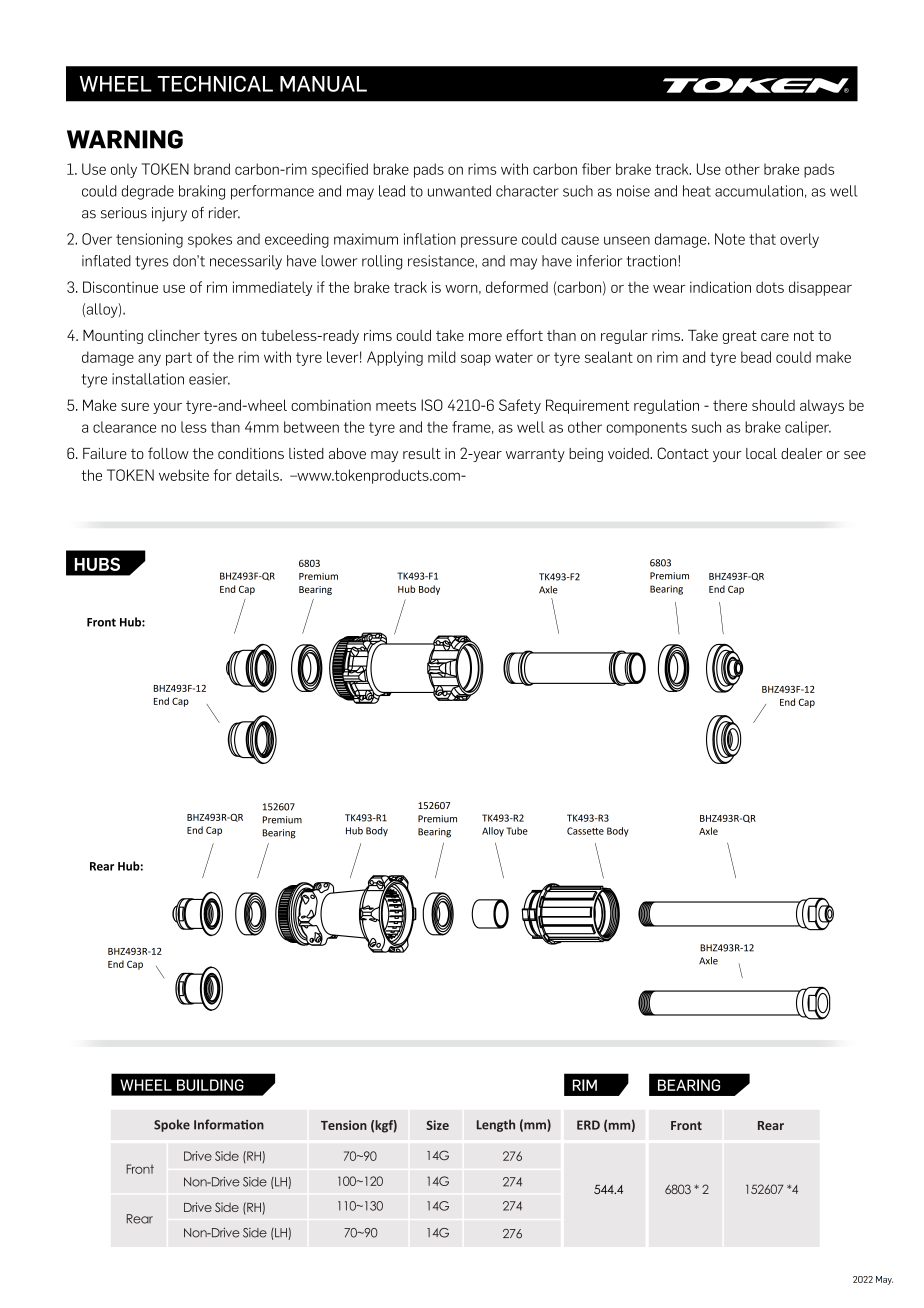 The width and height of the screenshot is (924, 1308). What do you see at coordinates (437, 1125) in the screenshot?
I see `Size` at bounding box center [437, 1125].
